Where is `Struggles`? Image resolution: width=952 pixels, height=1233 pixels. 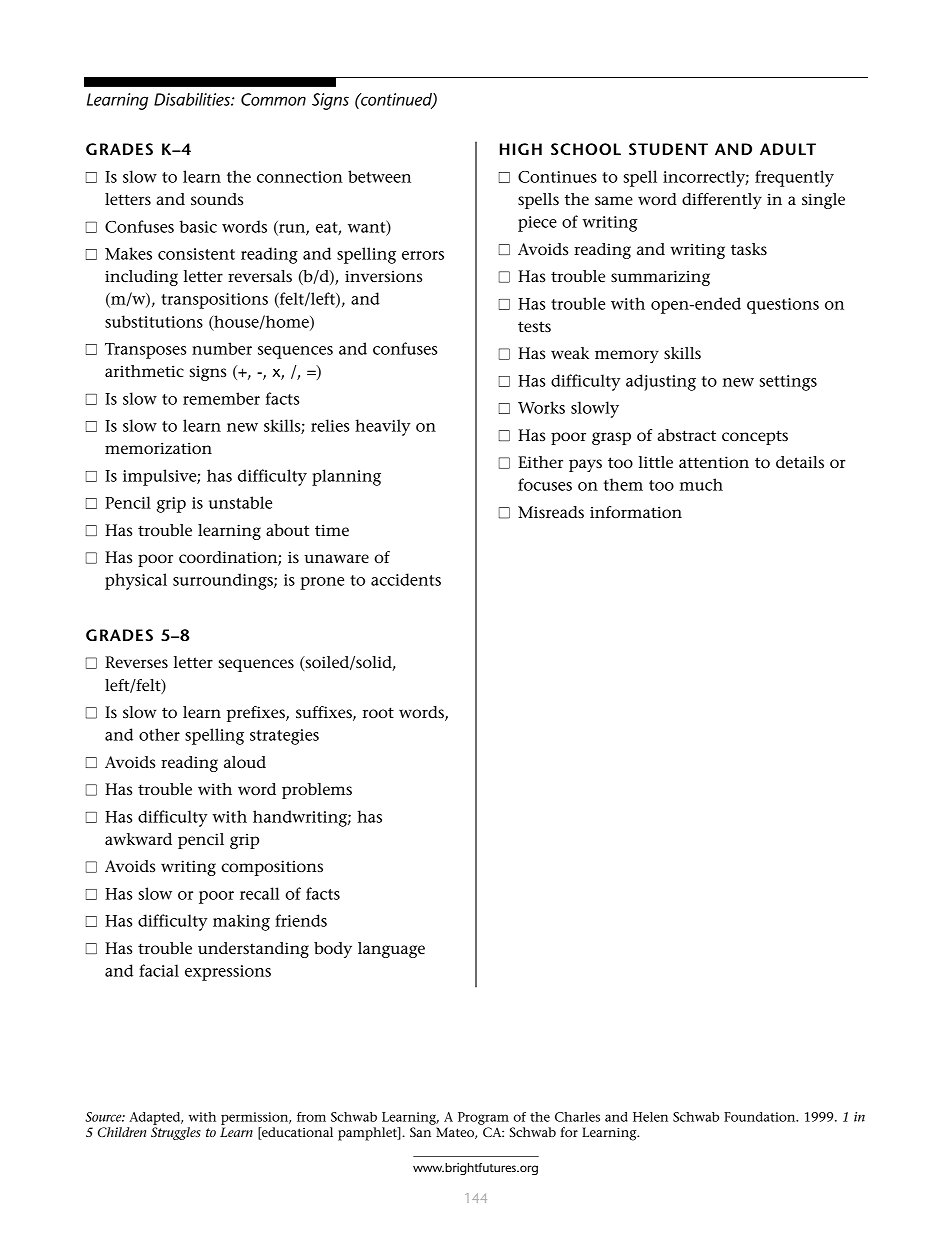
Struggles is located at coordinates (176, 1133).
